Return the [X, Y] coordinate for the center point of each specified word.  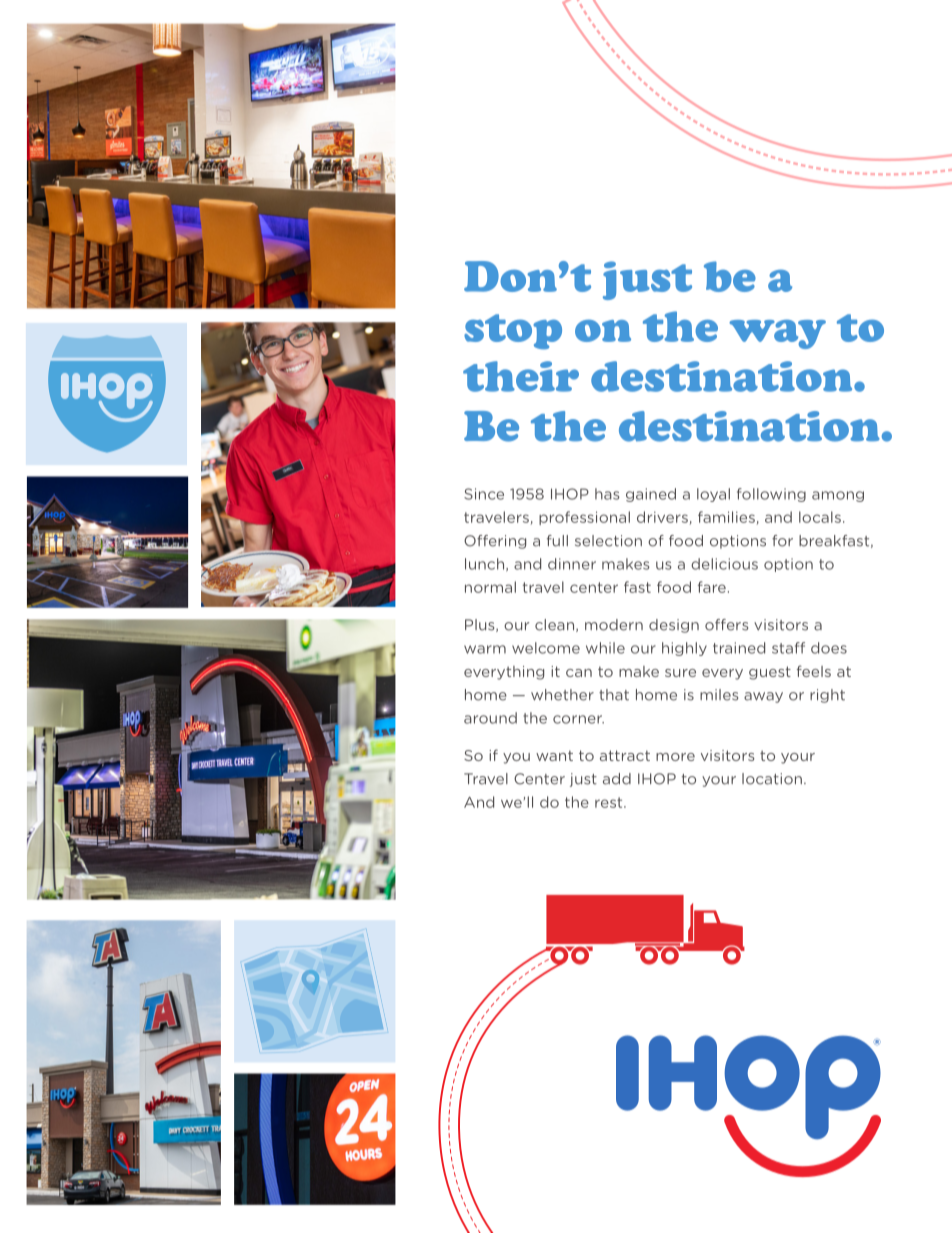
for [782, 541]
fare [712, 587]
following [771, 495]
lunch [486, 564]
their [521, 376]
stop [513, 331]
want [554, 755]
